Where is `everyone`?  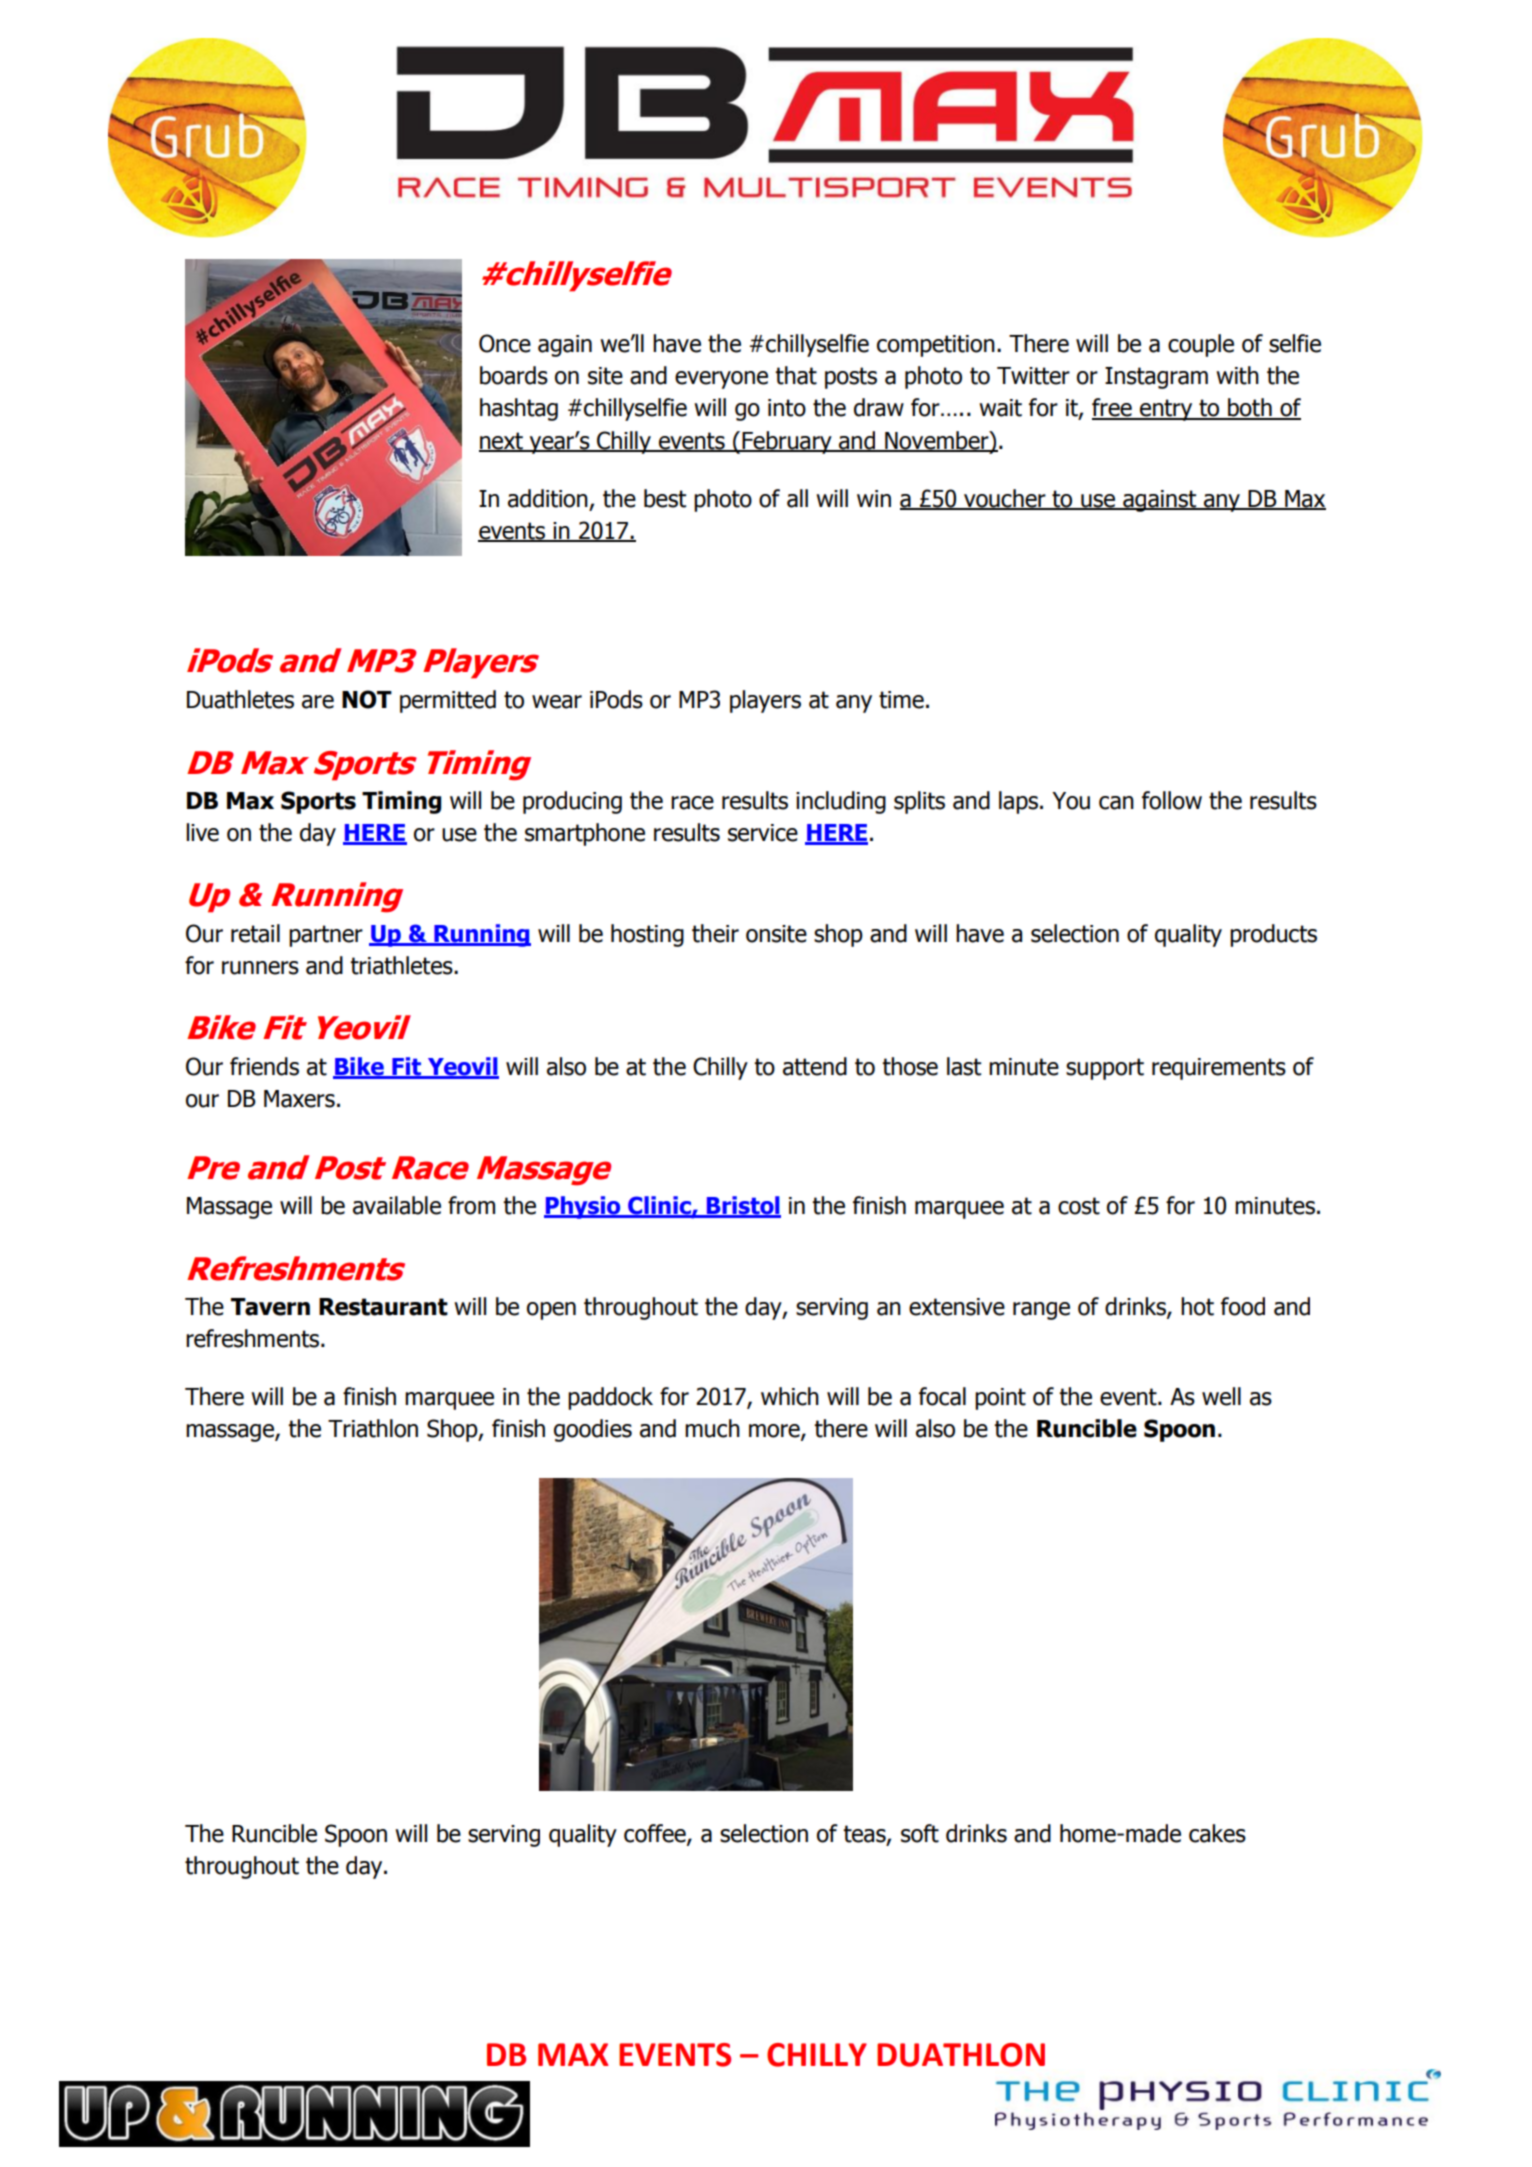 everyone is located at coordinates (721, 380).
